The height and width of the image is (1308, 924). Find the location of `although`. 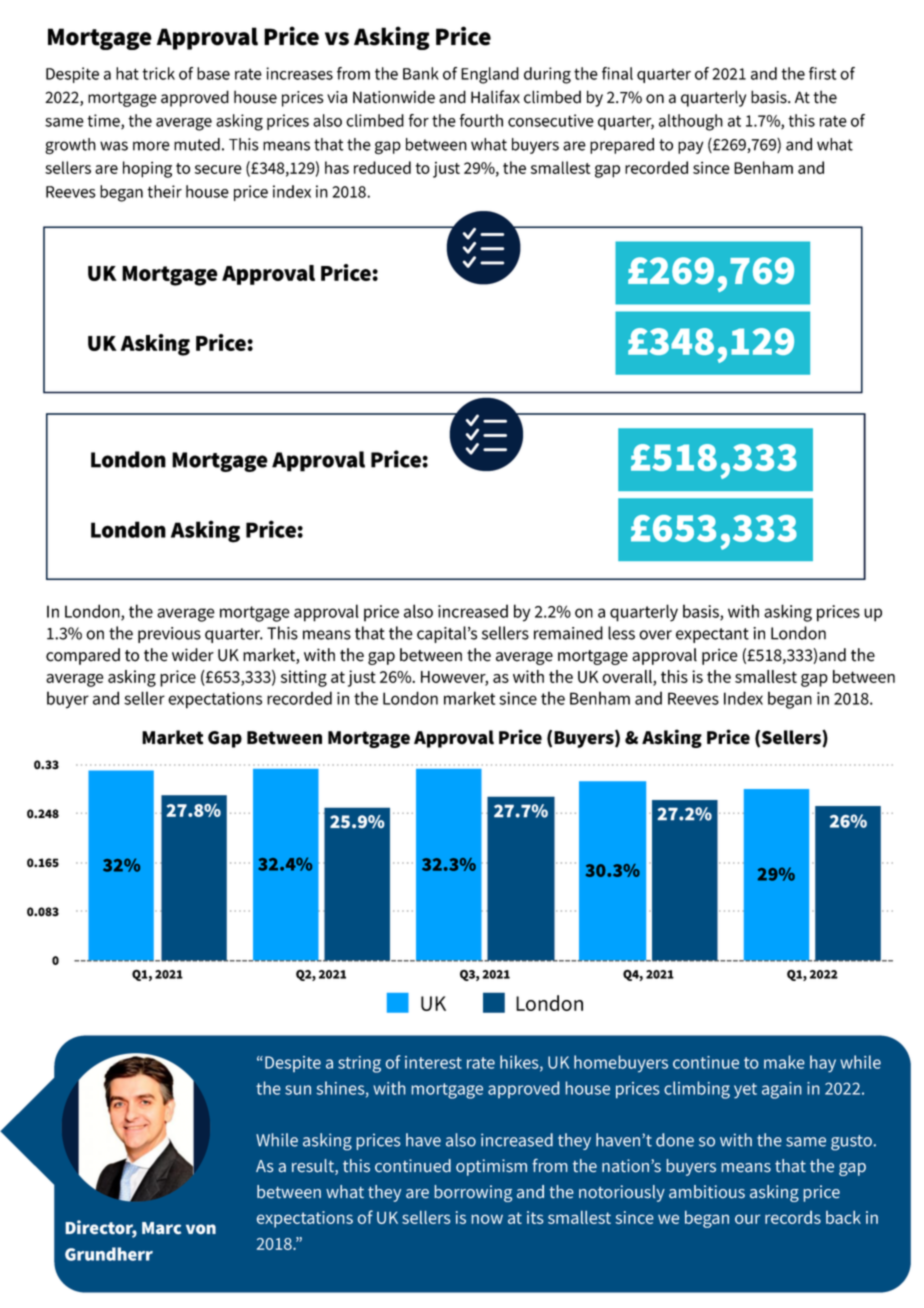

although is located at coordinates (691, 122).
